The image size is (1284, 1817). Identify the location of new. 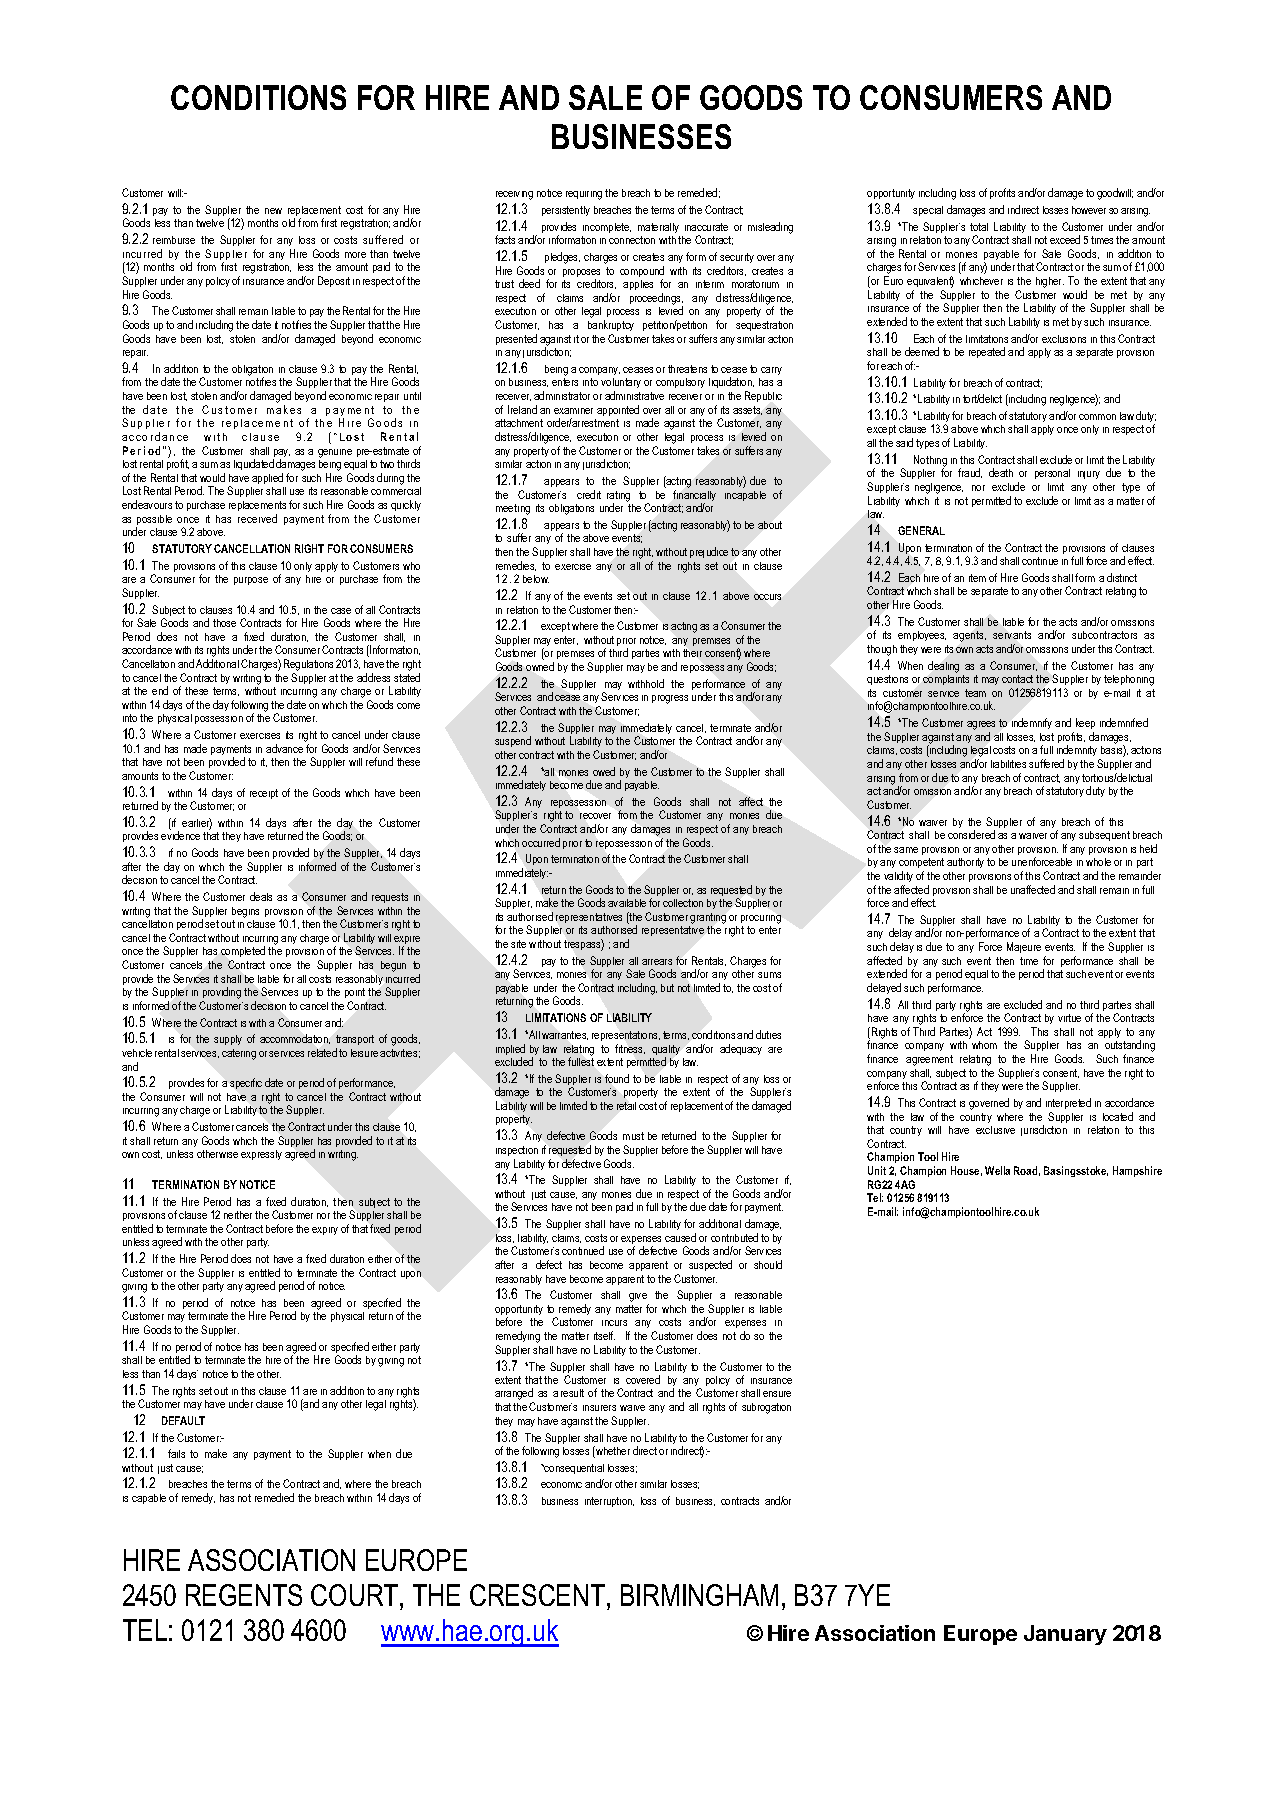
(273, 211).
